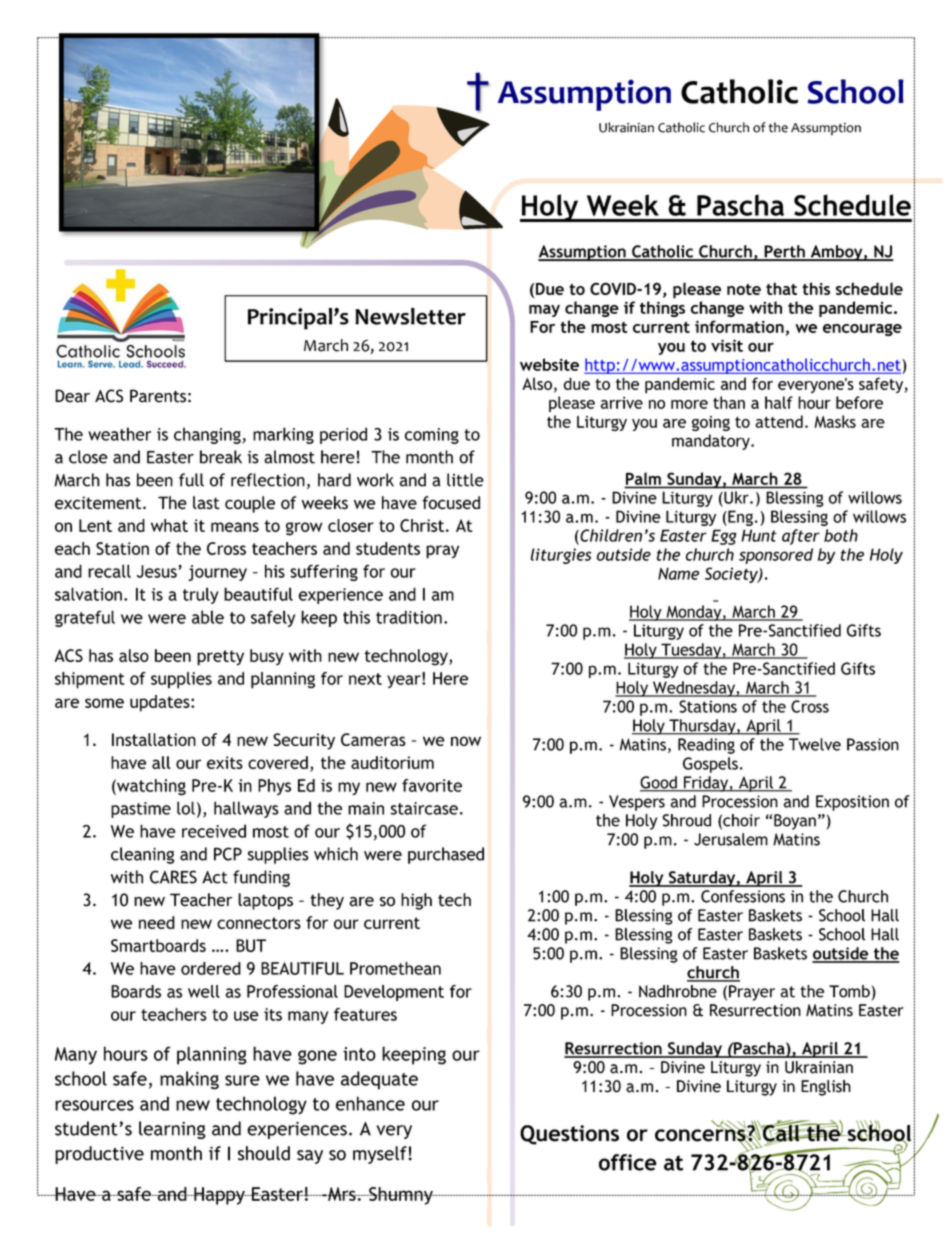  What do you see at coordinates (206, 502) in the screenshot?
I see `last` at bounding box center [206, 502].
